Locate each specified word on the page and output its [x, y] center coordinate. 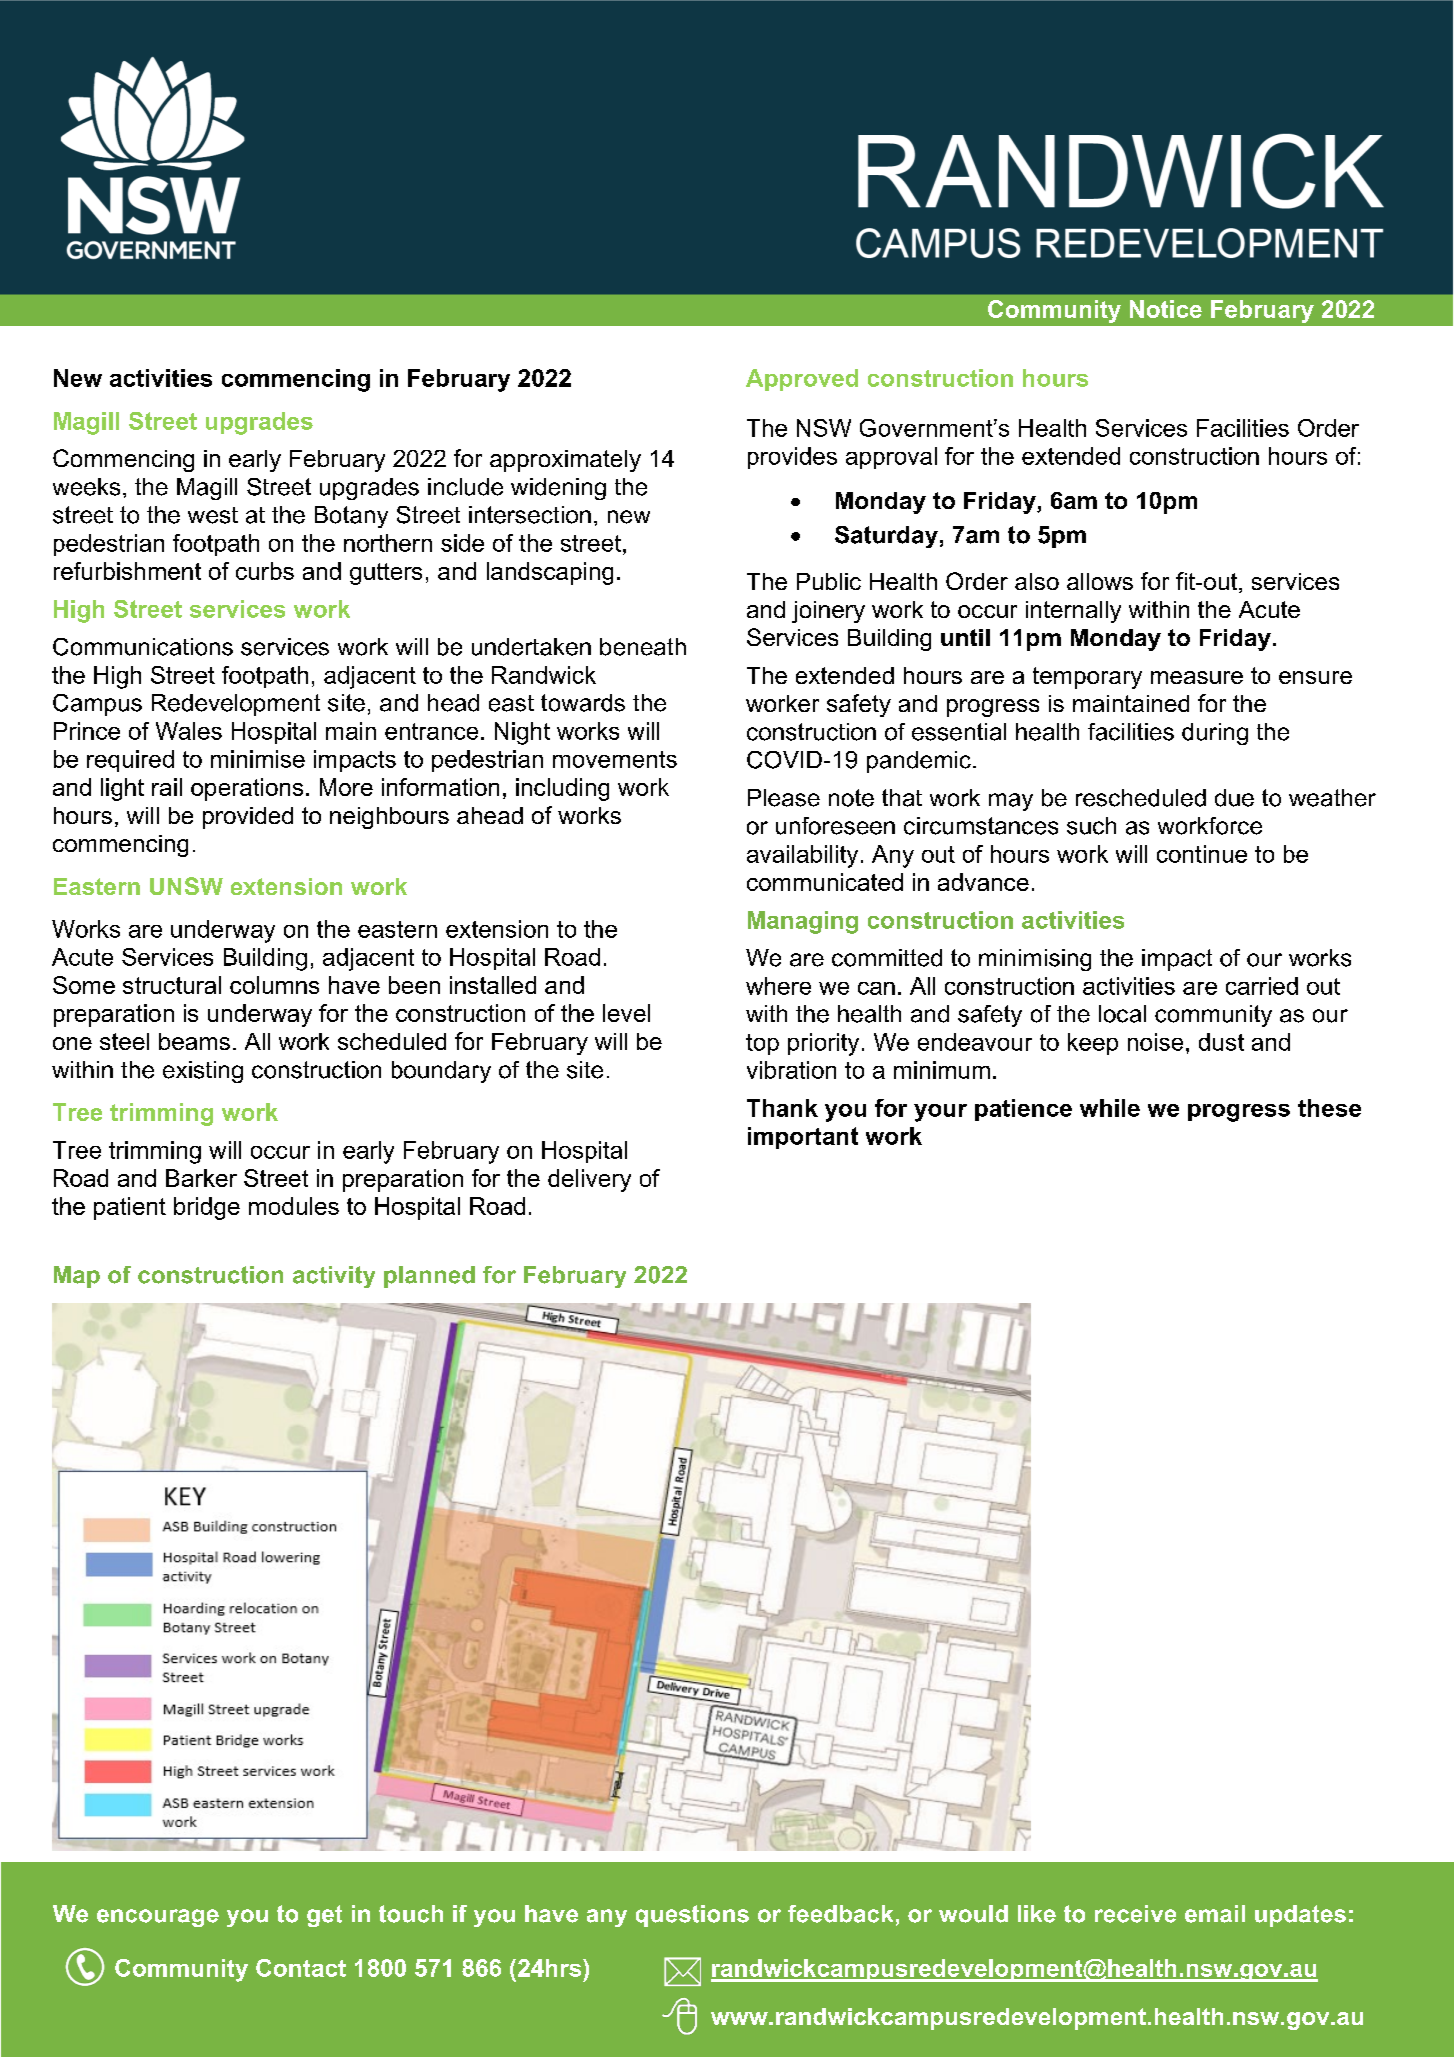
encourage [158, 1918]
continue [1202, 854]
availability [802, 856]
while [1110, 1108]
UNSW [186, 886]
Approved [802, 380]
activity [334, 1277]
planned [429, 1277]
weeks [86, 487]
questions [692, 1916]
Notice [1166, 309]
